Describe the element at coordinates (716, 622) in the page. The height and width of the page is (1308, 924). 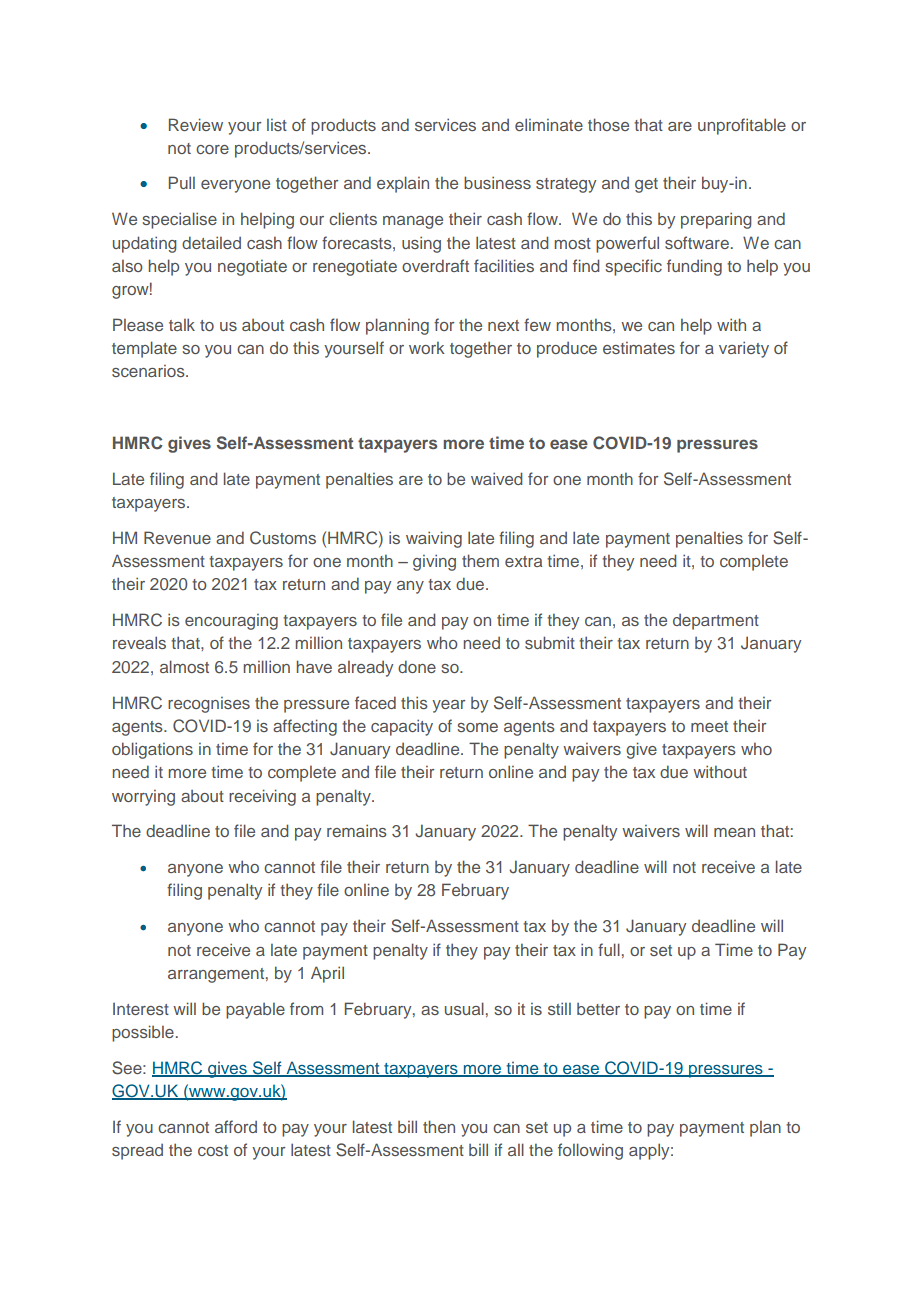
I see `department` at that location.
